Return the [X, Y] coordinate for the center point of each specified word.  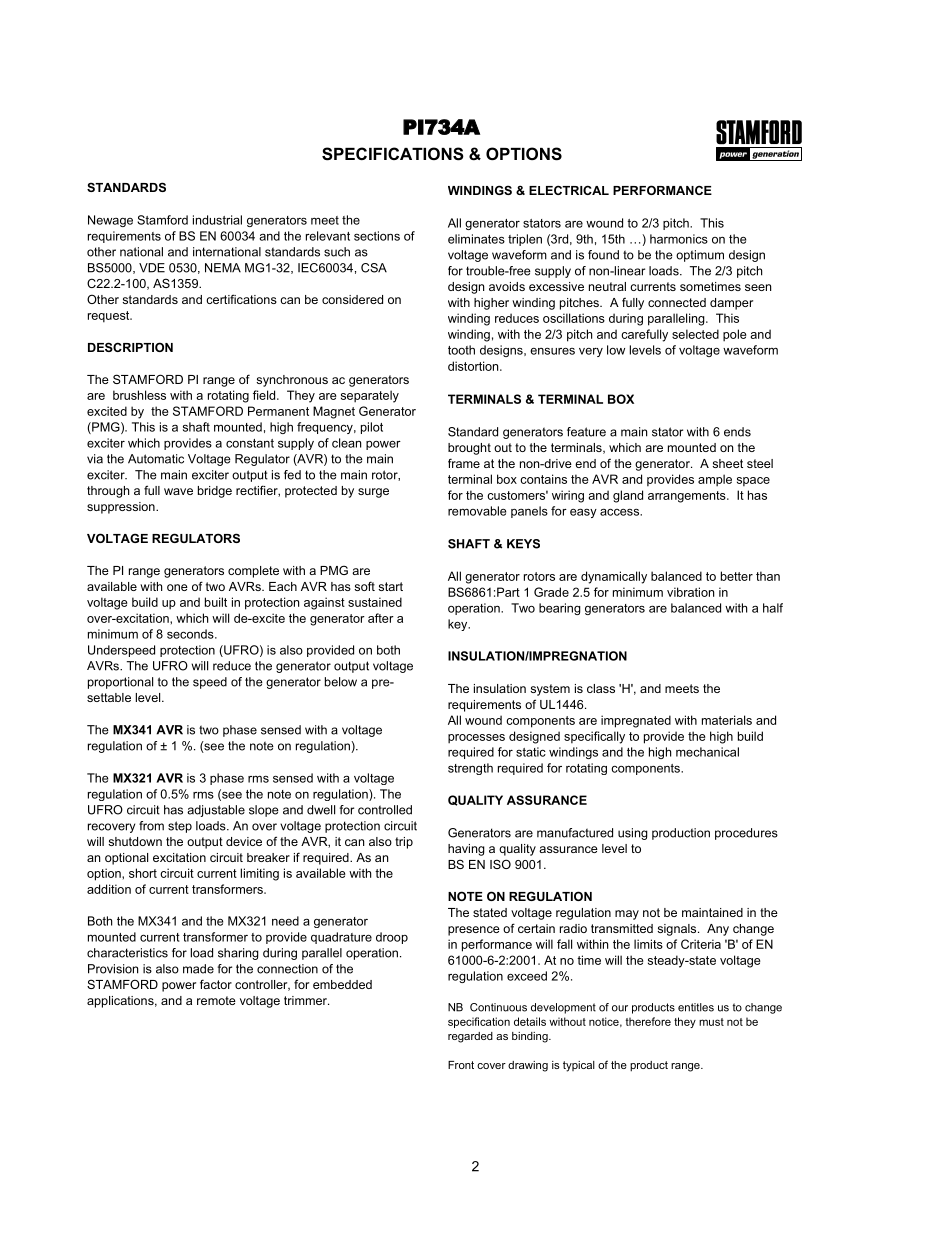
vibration [690, 592]
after [381, 618]
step [180, 827]
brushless [139, 395]
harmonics [679, 239]
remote [216, 1000]
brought [469, 449]
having [466, 850]
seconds [191, 634]
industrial [217, 220]
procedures [746, 834]
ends [737, 432]
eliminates [476, 239]
